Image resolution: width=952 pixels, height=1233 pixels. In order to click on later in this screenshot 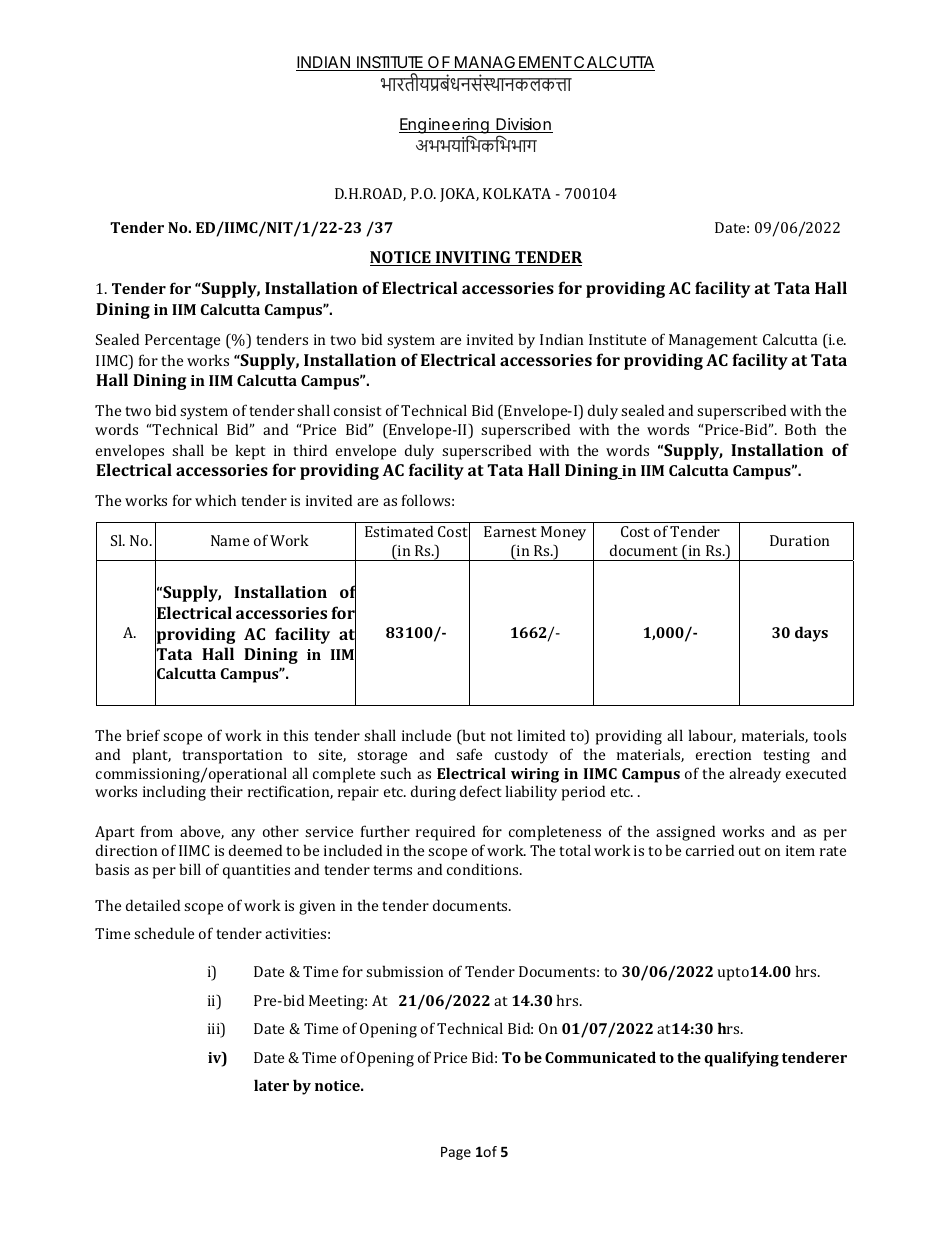, I will do `click(271, 1085)`.
